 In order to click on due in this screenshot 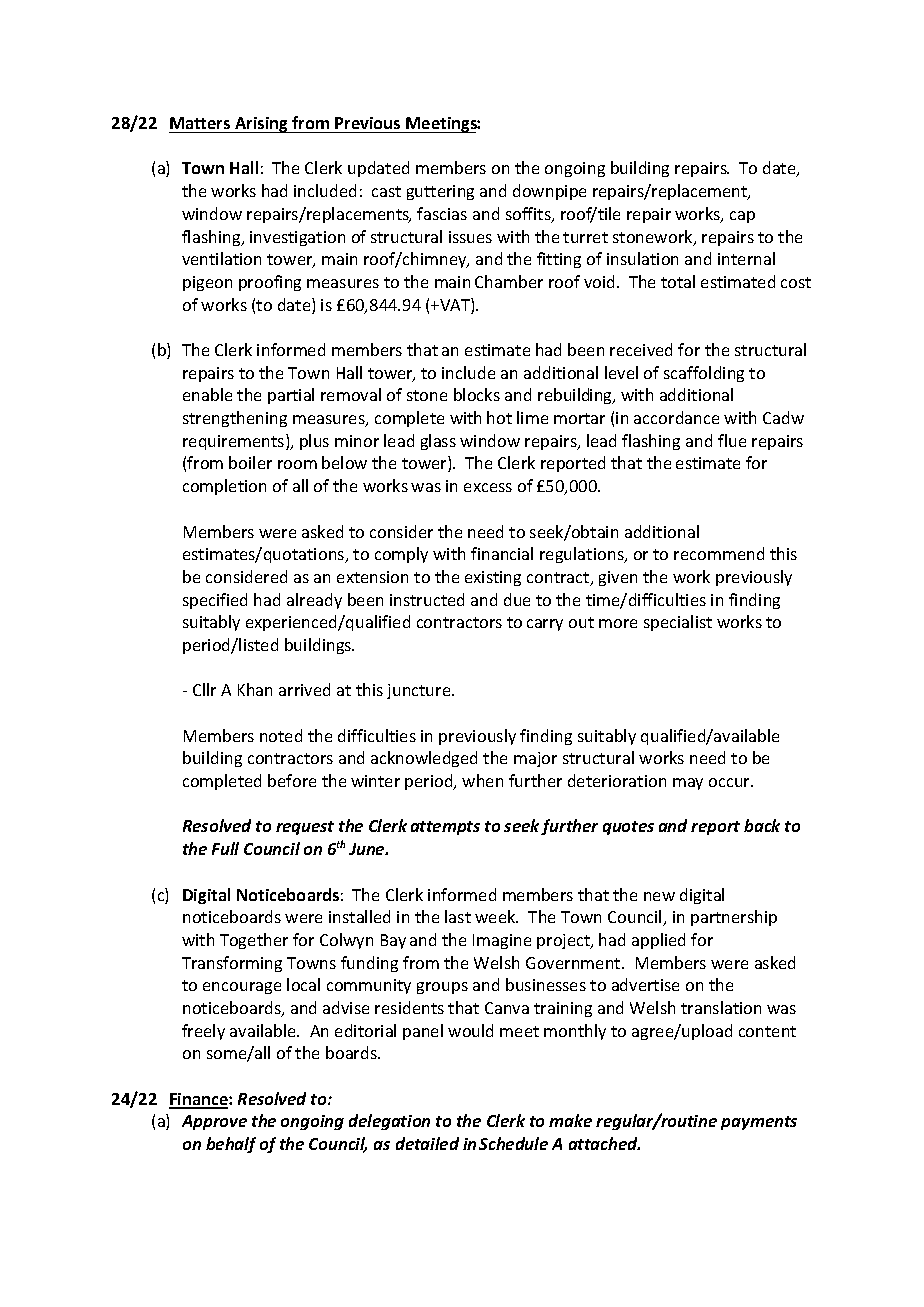, I will do `click(517, 599)`.
